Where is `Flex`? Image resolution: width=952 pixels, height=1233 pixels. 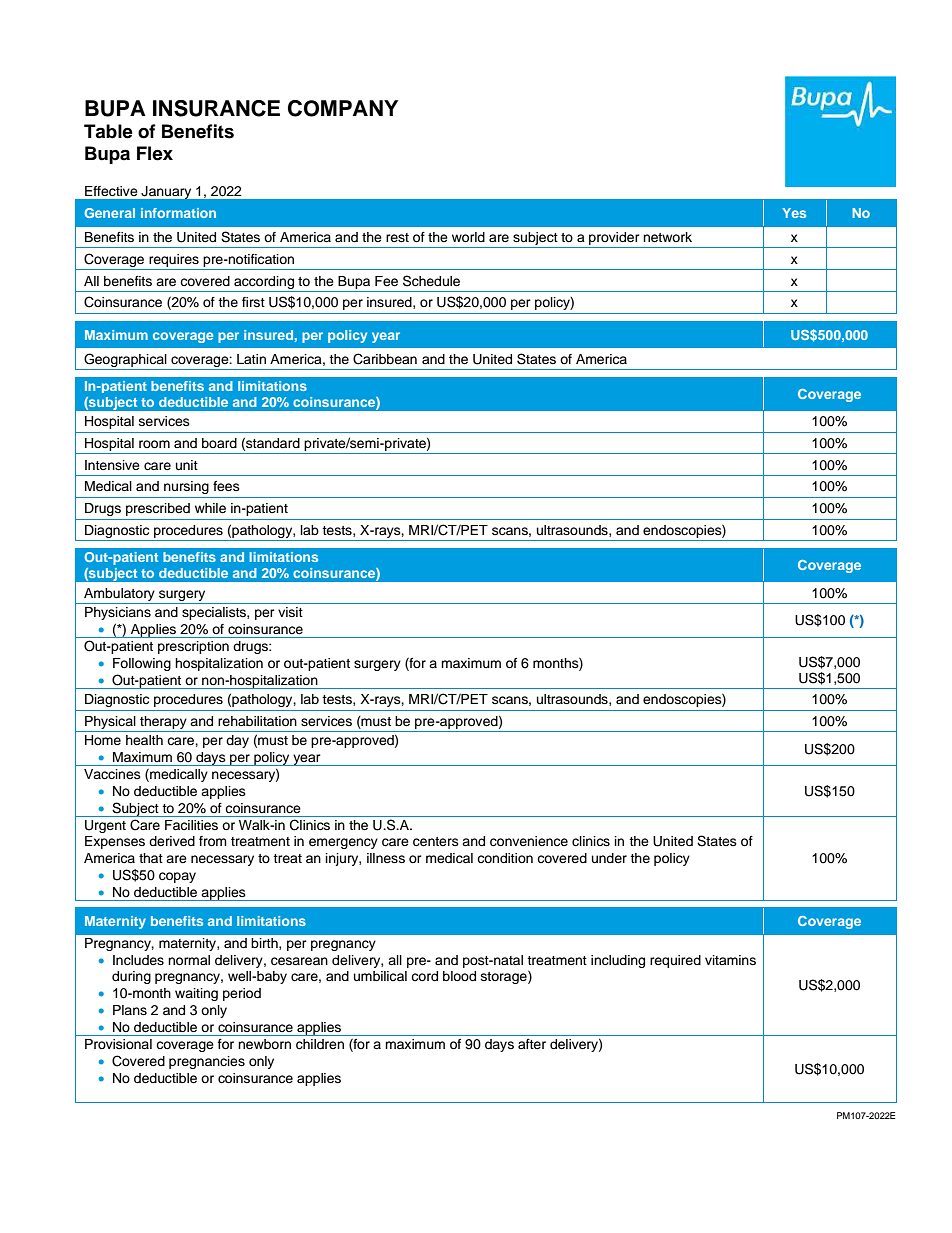
Flex is located at coordinates (155, 153).
